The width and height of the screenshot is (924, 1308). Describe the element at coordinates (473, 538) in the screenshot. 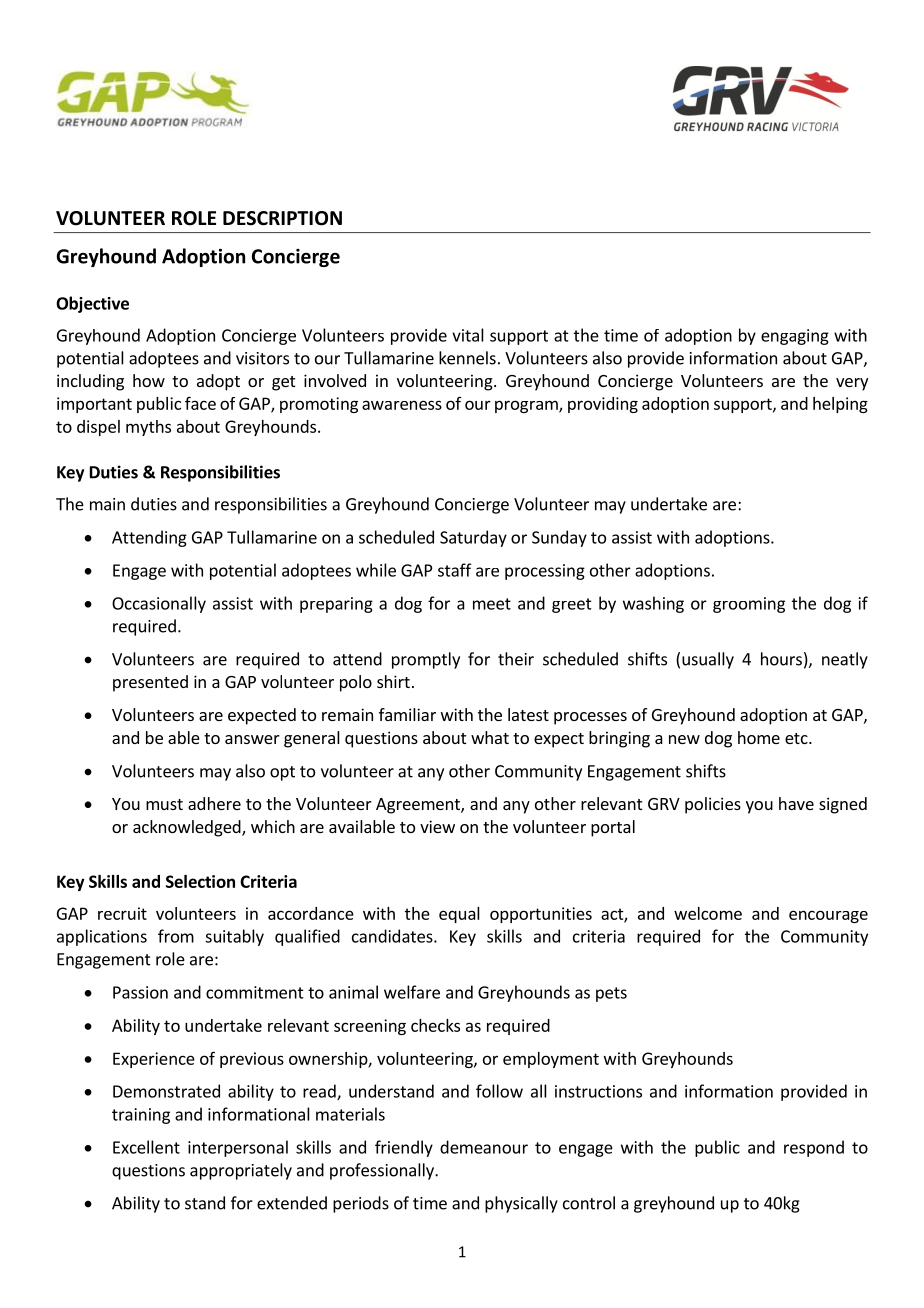

I see `Saturday` at that location.
